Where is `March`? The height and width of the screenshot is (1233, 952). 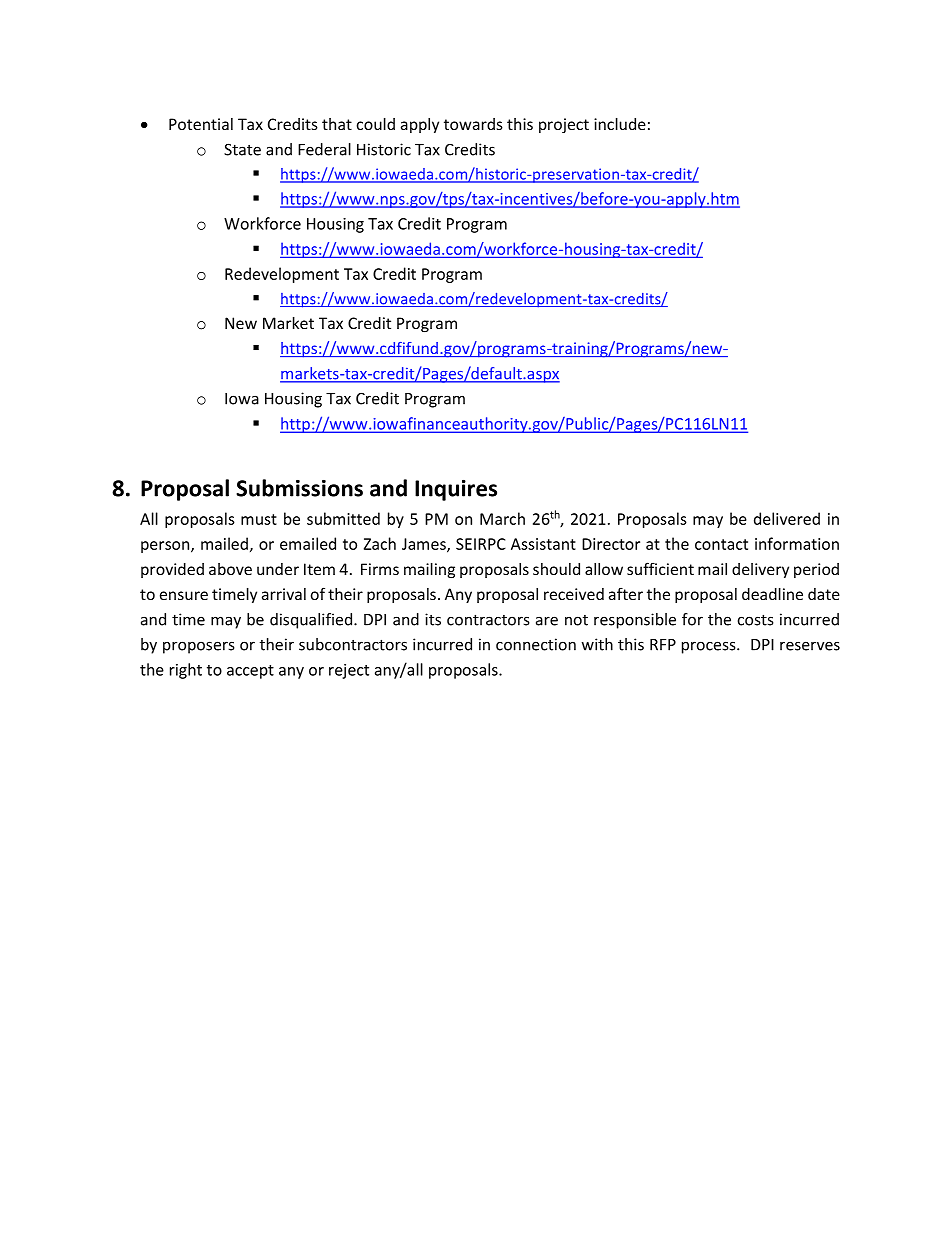 March is located at coordinates (502, 518).
